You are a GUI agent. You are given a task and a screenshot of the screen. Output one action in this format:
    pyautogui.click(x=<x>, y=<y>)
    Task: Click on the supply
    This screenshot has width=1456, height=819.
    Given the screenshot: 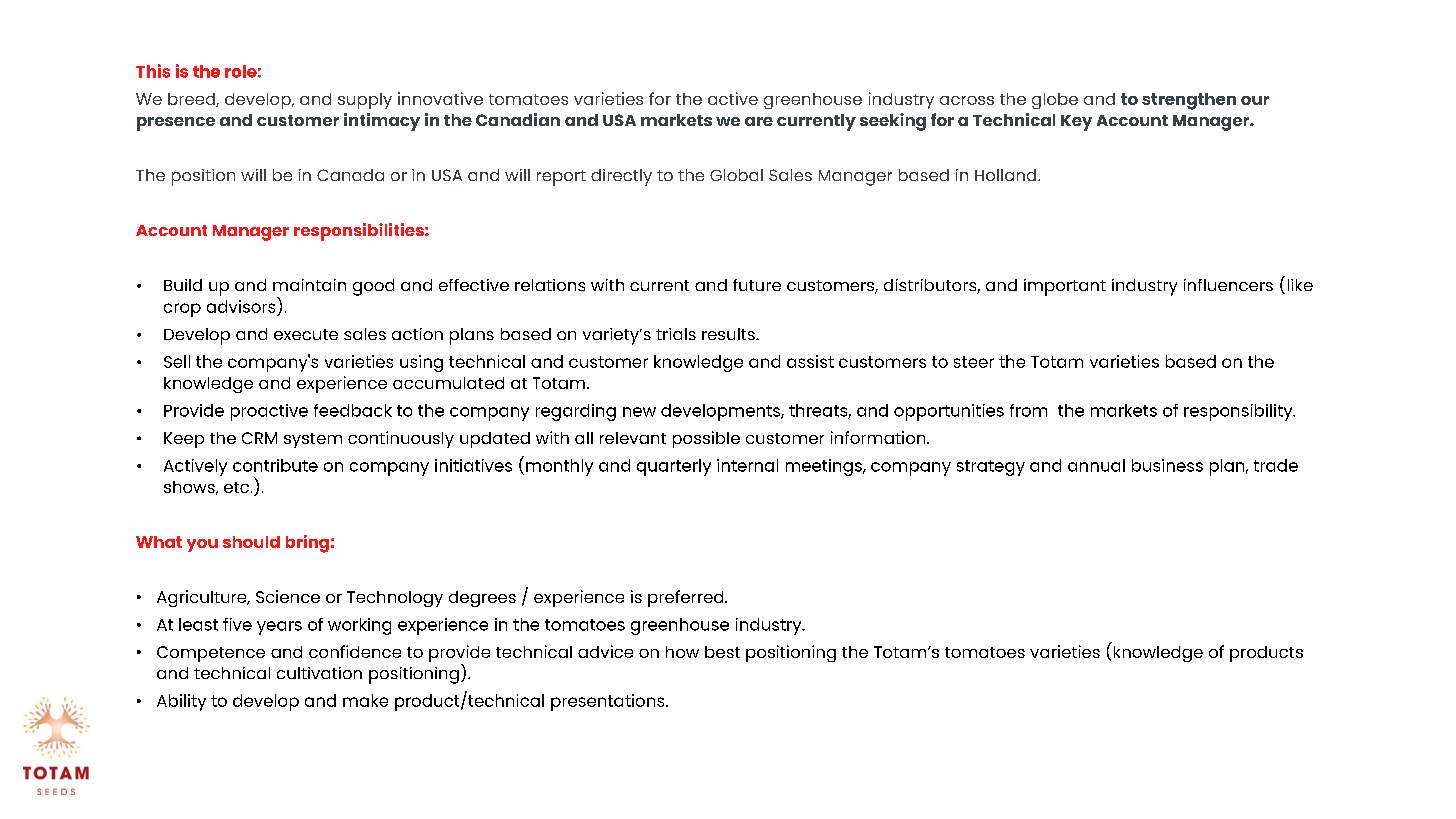 What is the action you would take?
    pyautogui.click(x=365, y=101)
